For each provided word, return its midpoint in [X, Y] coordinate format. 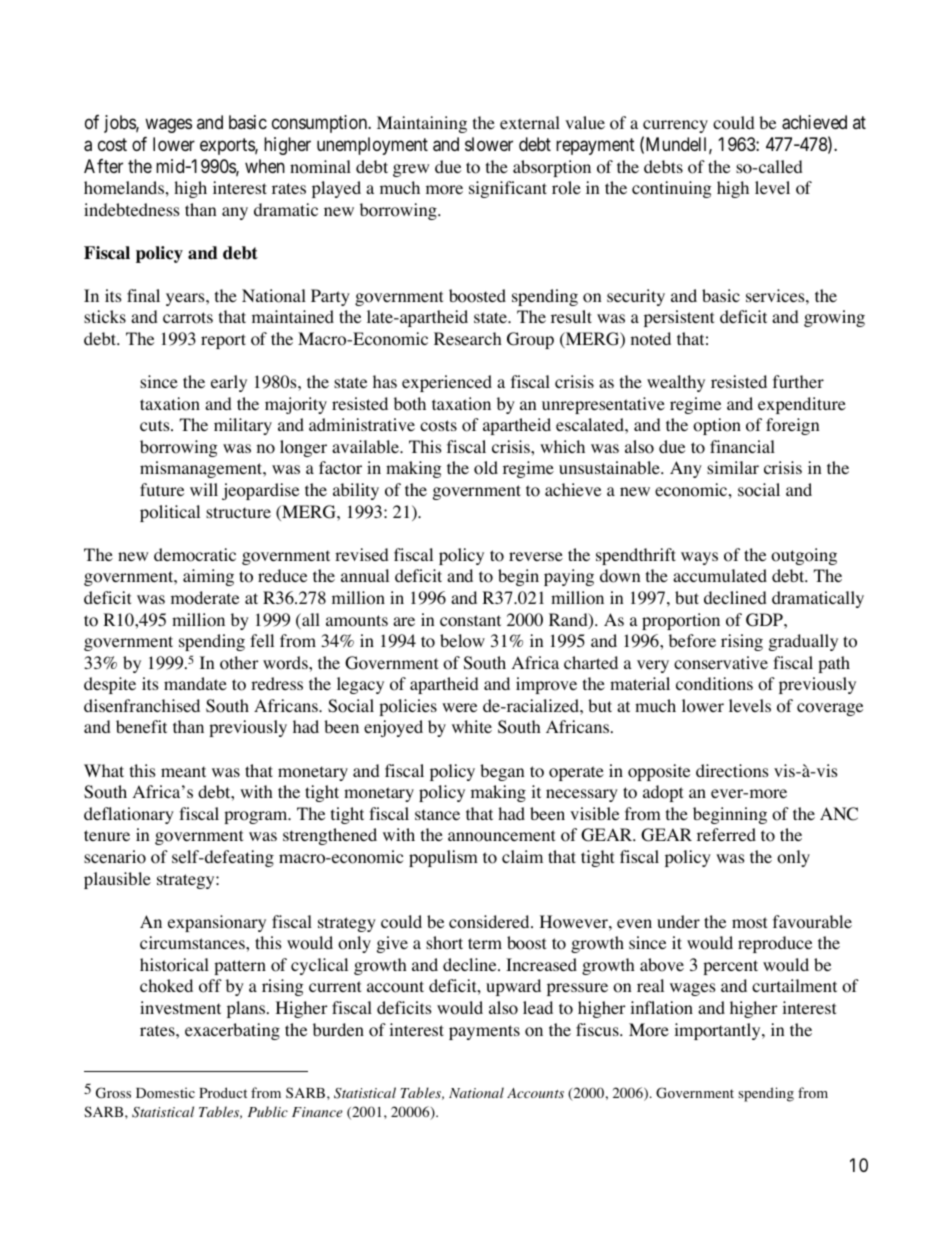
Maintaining [422, 124]
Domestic [165, 1093]
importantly [718, 1031]
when [265, 166]
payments [484, 1032]
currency [675, 126]
